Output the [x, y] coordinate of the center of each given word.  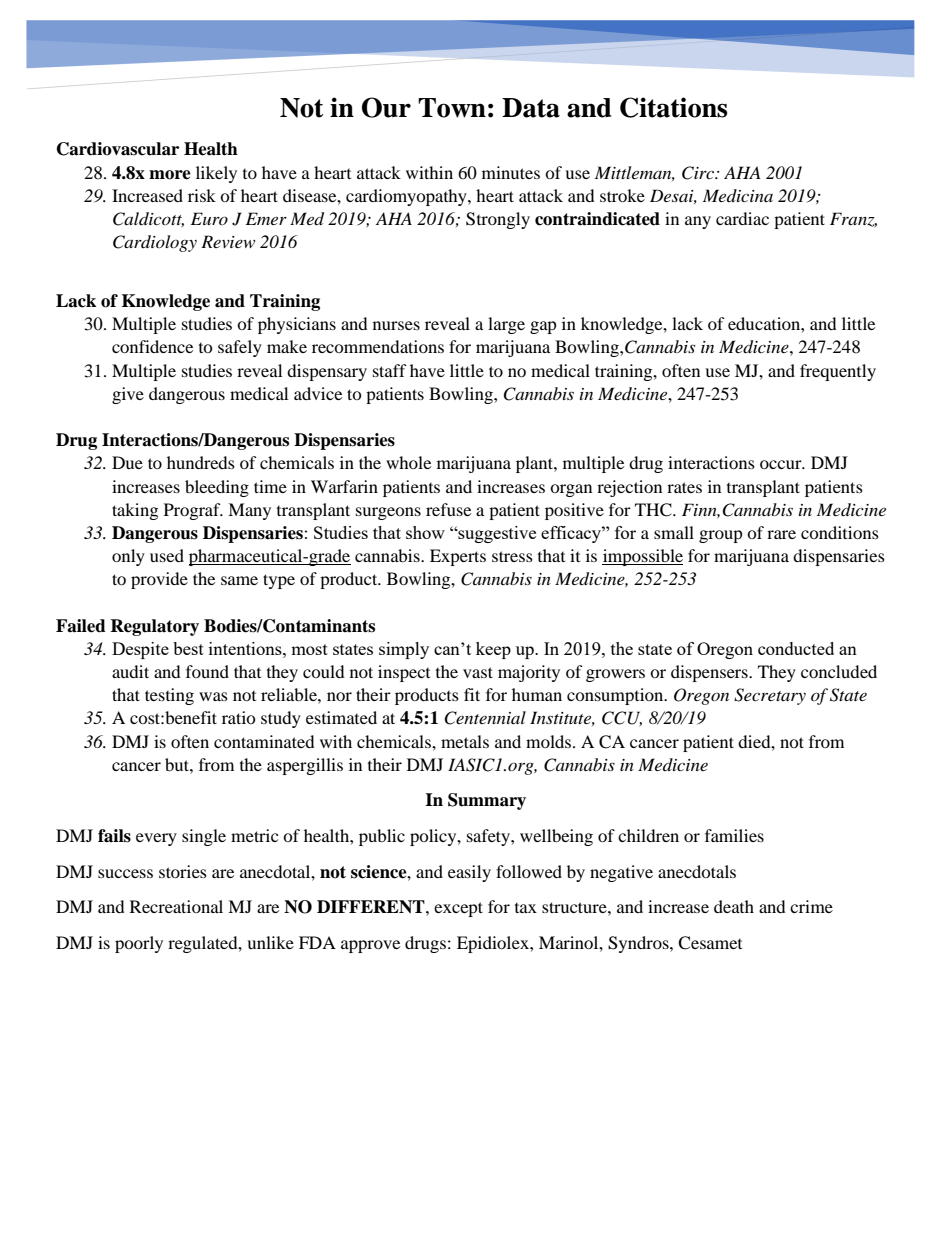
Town [452, 108]
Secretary [770, 696]
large [506, 325]
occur [782, 464]
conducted [796, 648]
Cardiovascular [118, 149]
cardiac [742, 218]
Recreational [176, 906]
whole [408, 462]
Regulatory [154, 627]
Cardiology [155, 243]
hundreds [201, 462]
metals [465, 741]
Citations [673, 107]
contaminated [264, 741]
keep [493, 650]
